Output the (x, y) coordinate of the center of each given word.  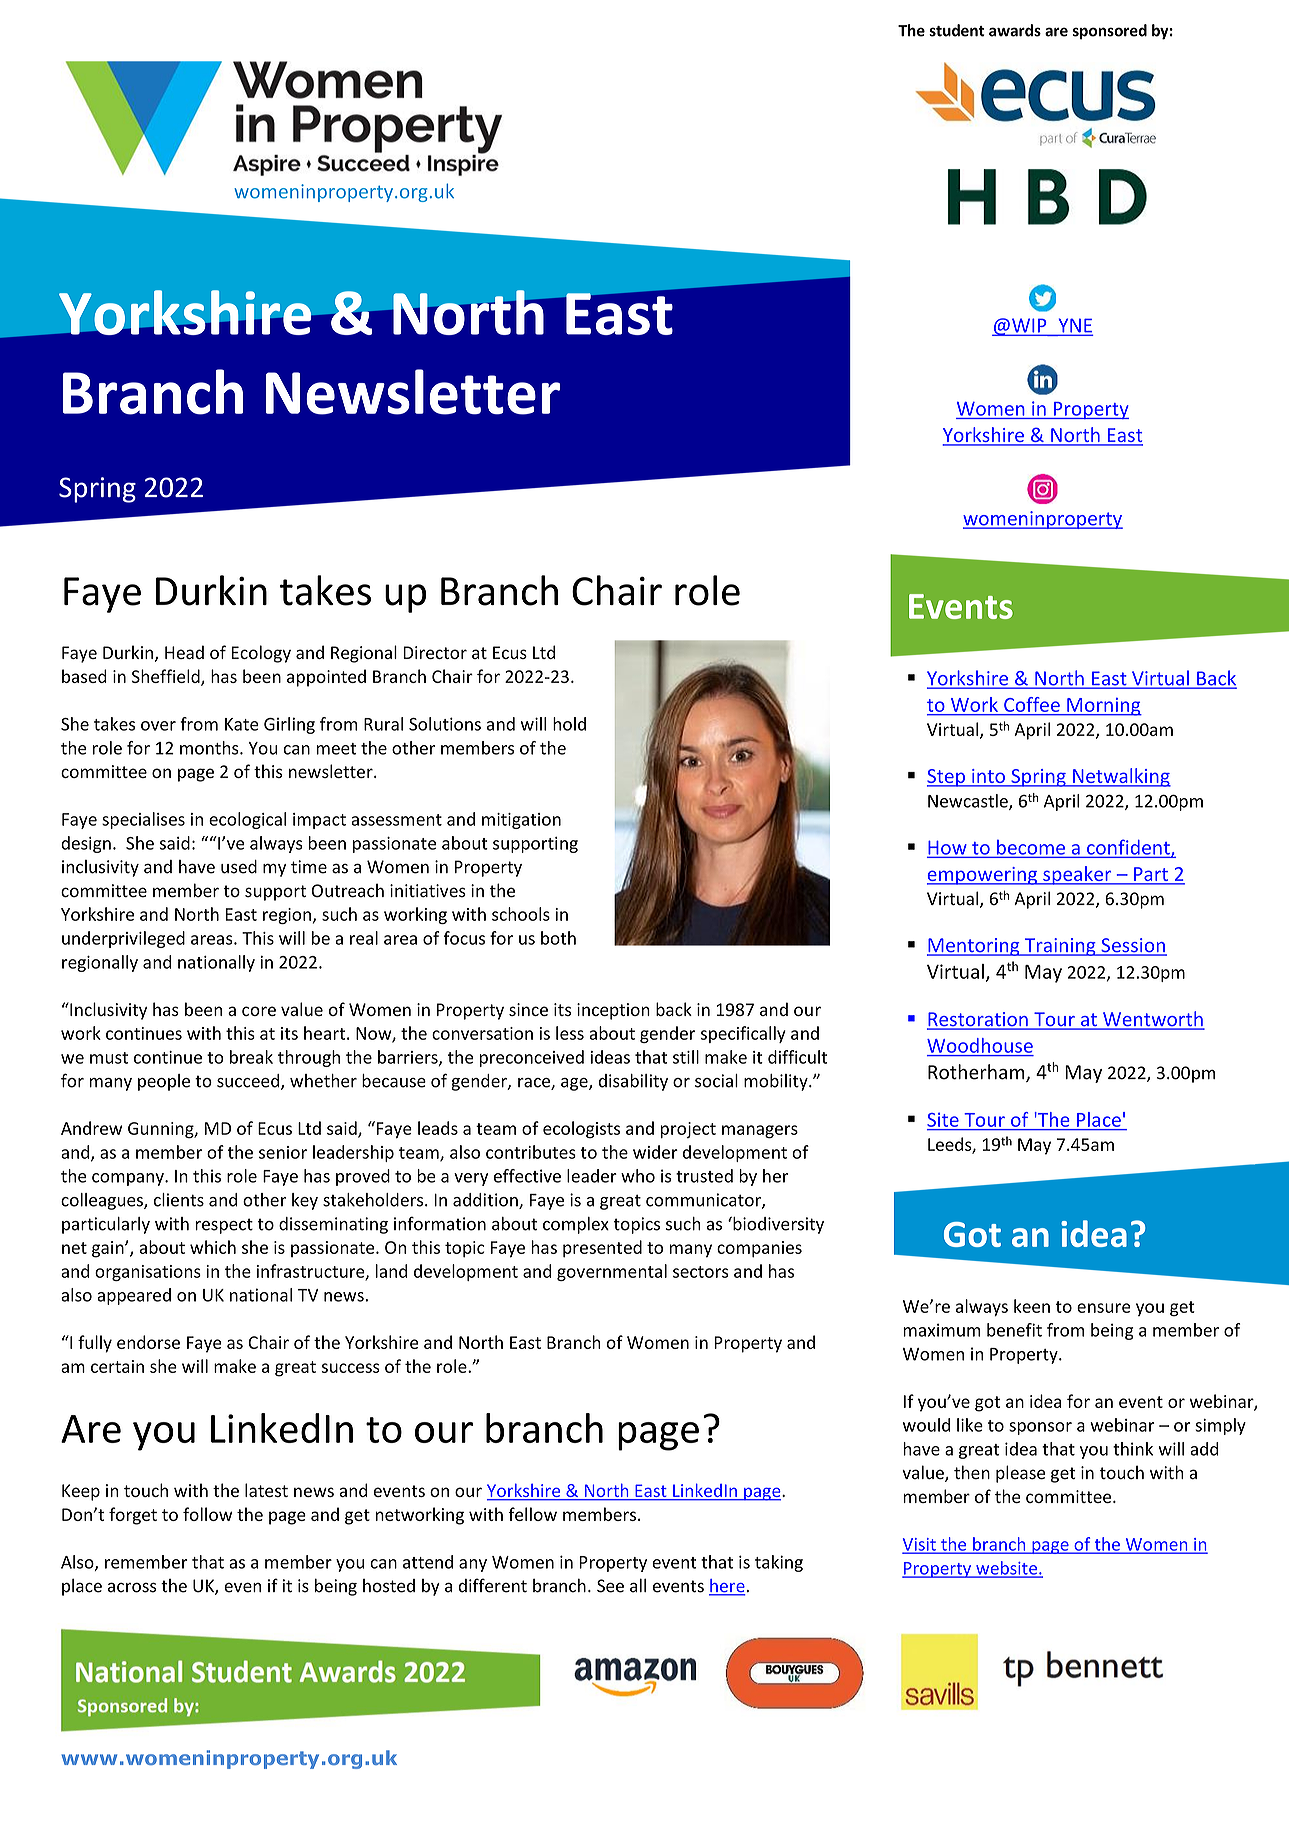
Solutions (445, 724)
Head (184, 652)
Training (1060, 947)
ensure (1104, 1308)
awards (1015, 30)
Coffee (1032, 704)
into (988, 777)
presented (602, 1249)
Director (435, 652)
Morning (1103, 707)
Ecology (261, 654)
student (957, 30)
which (213, 1247)
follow (207, 1514)
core (259, 1011)
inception (613, 1011)
